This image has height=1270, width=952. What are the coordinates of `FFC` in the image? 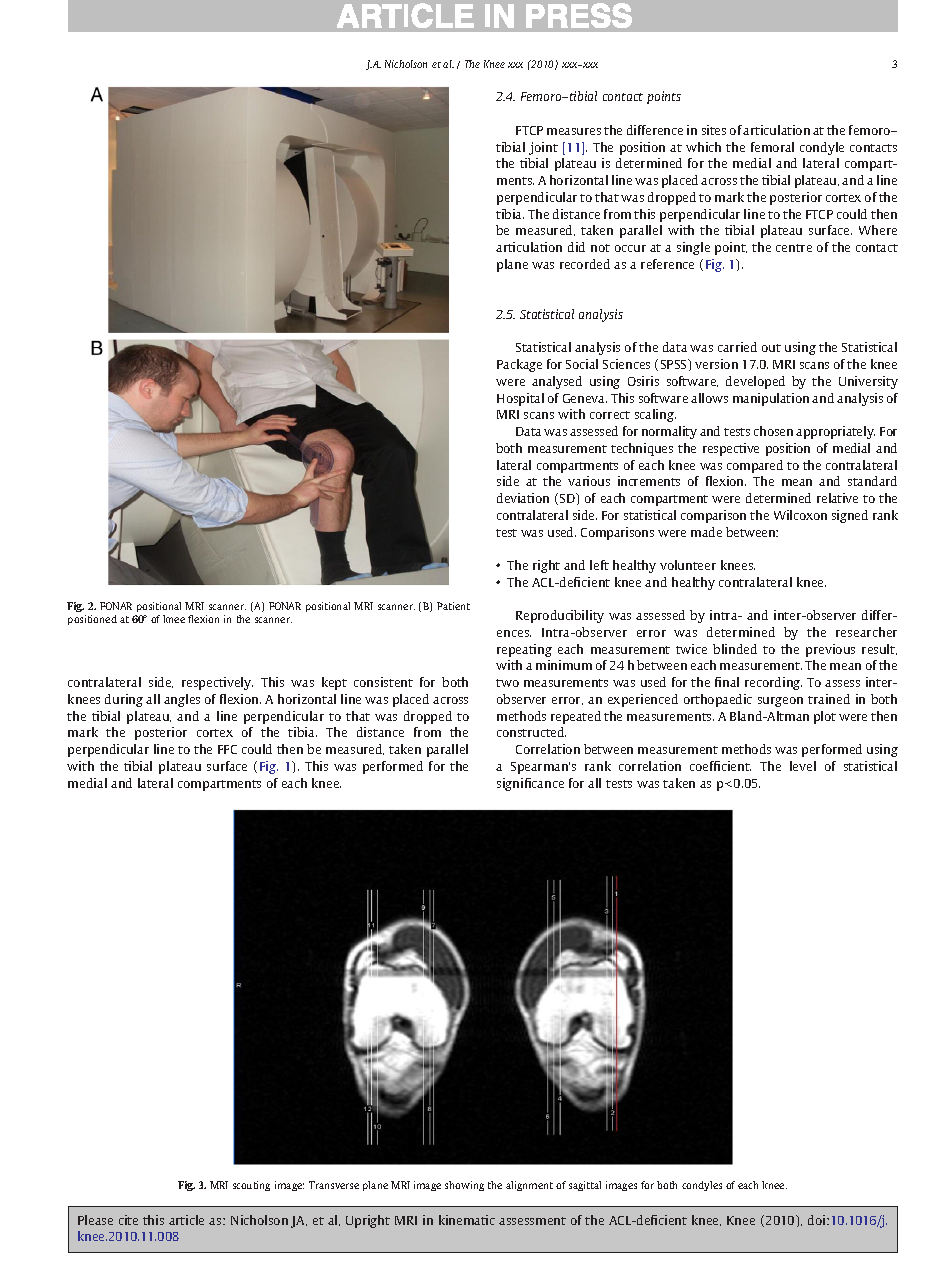 It's located at (227, 749).
